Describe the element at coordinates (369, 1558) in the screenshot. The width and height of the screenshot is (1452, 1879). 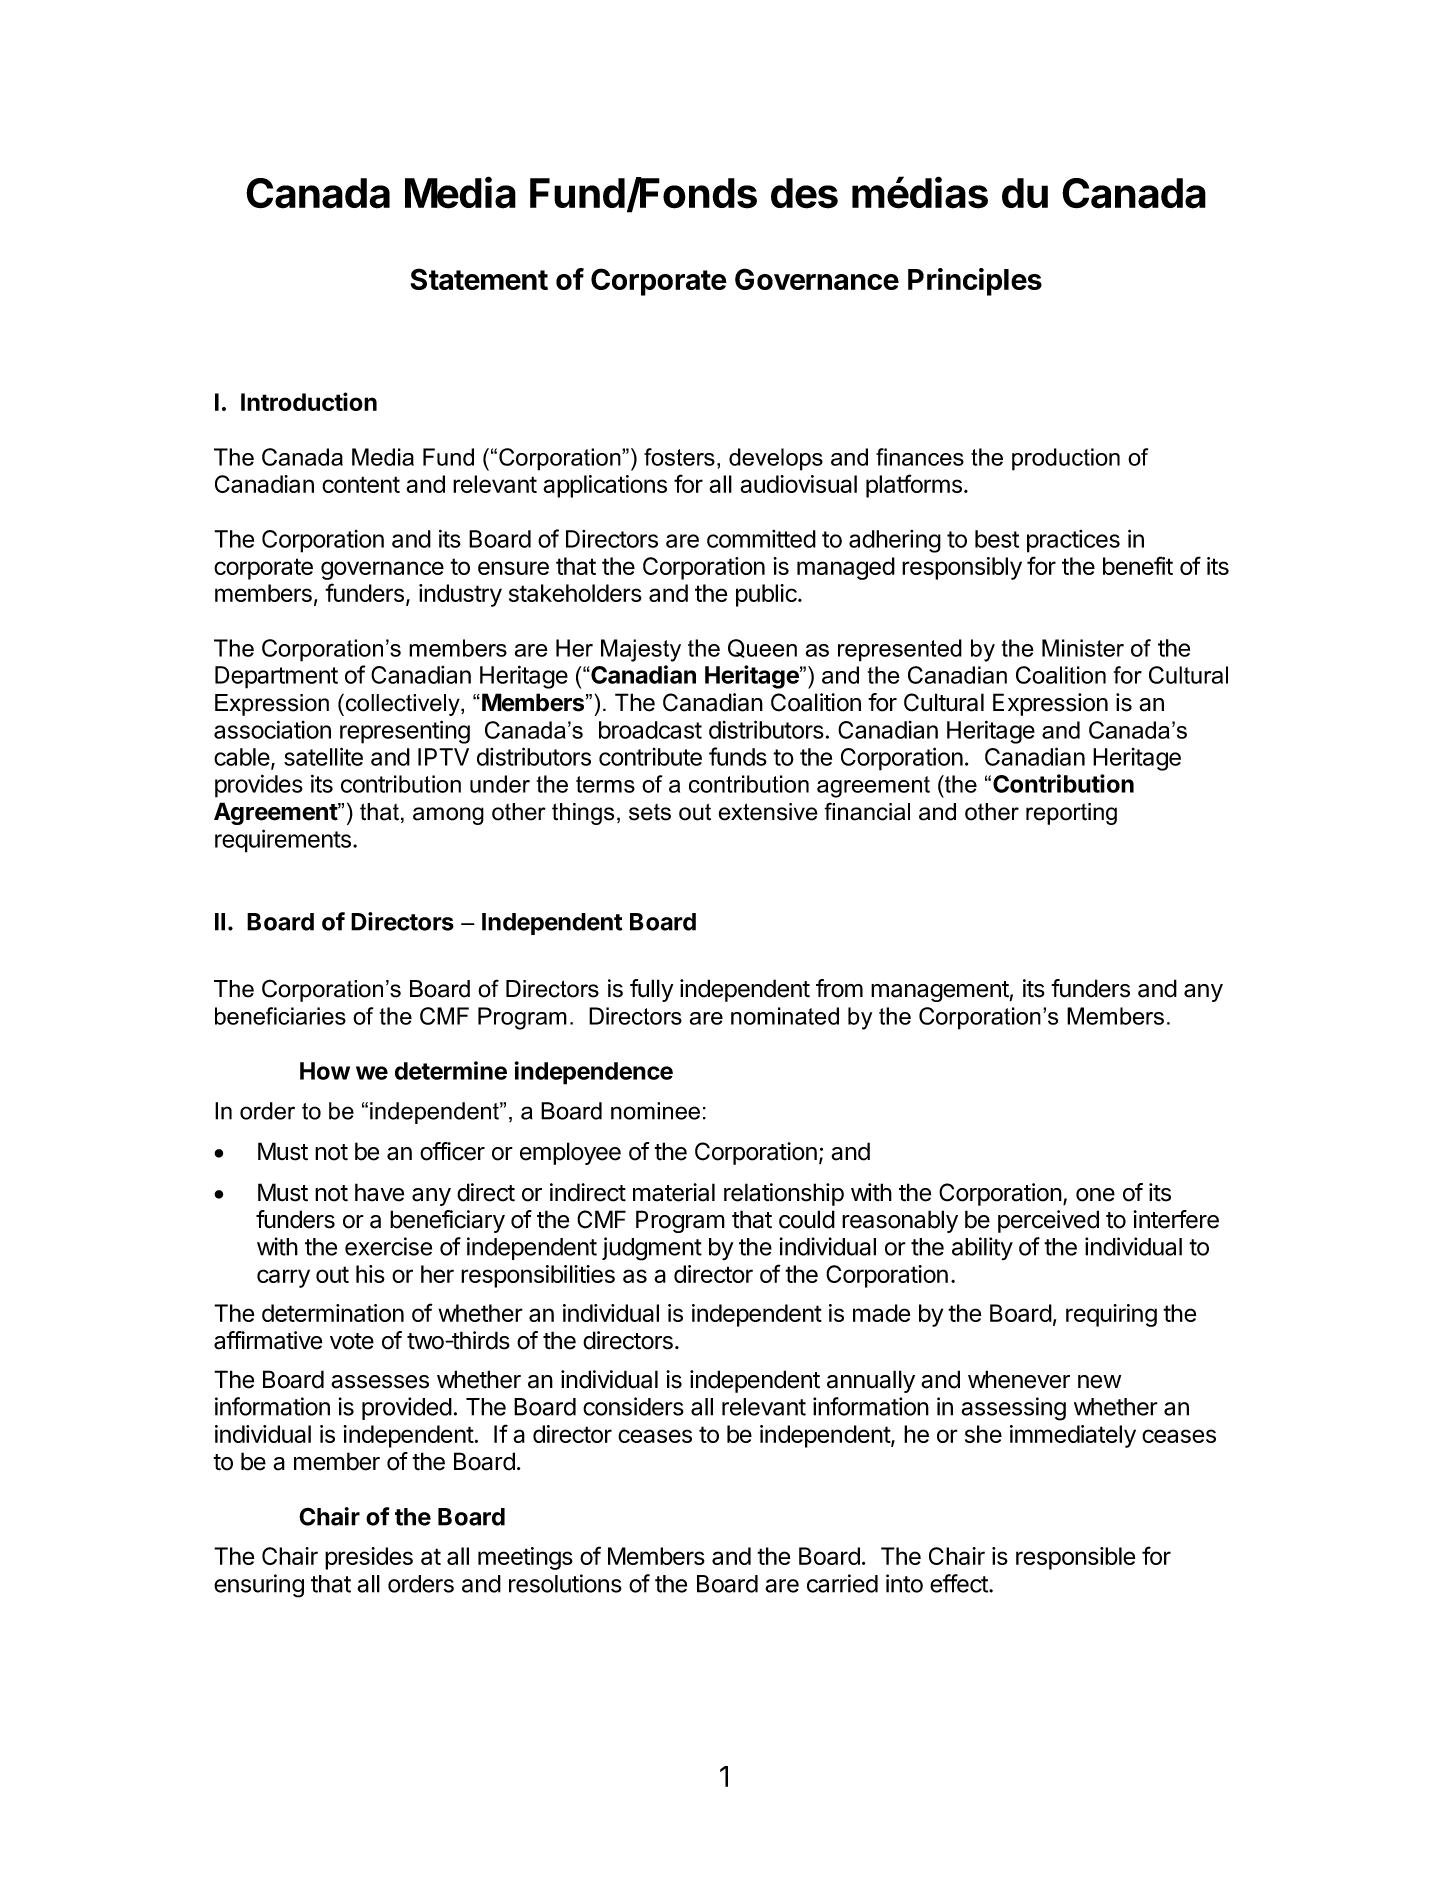
I see `presides` at that location.
